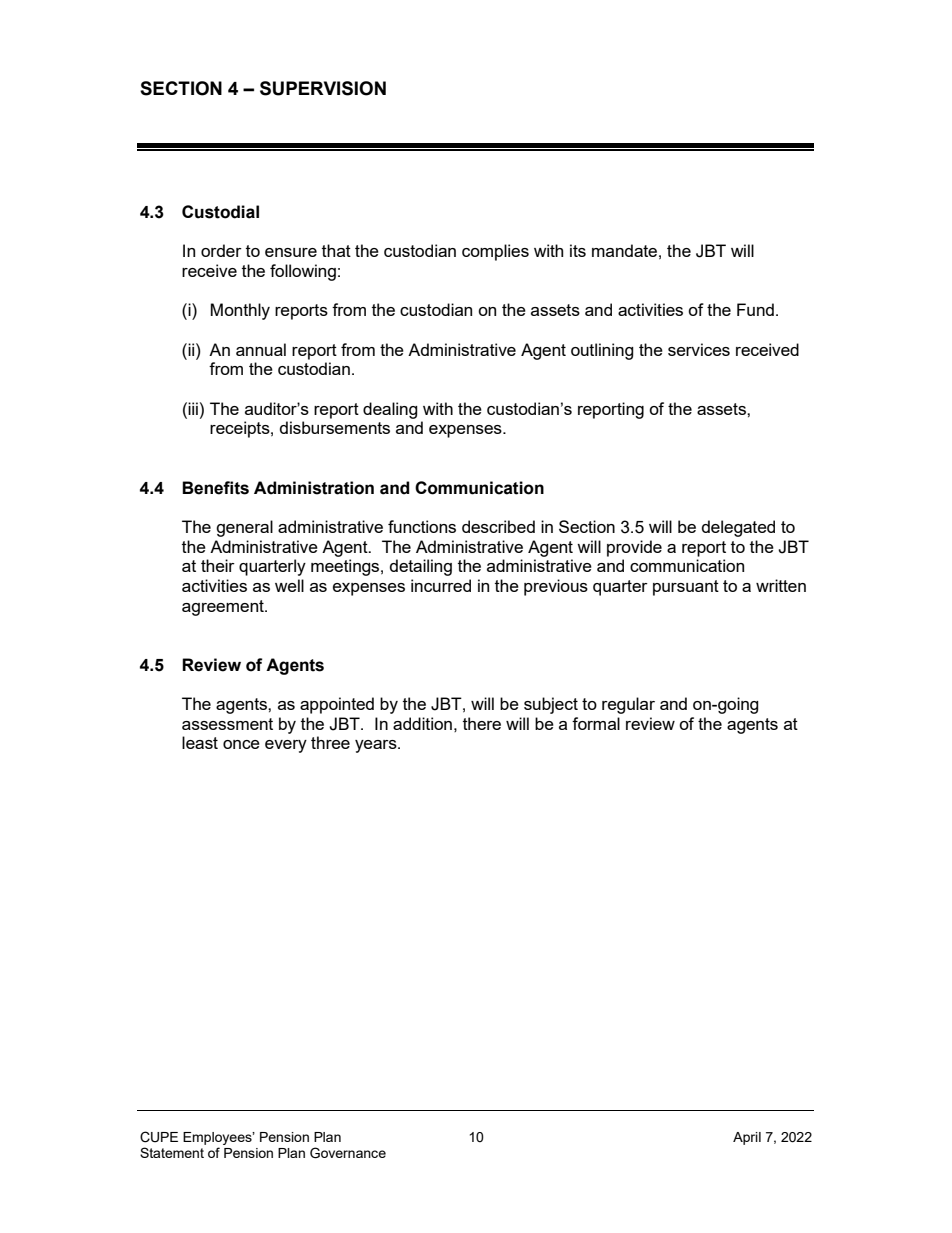 The height and width of the screenshot is (1233, 952). What do you see at coordinates (495, 252) in the screenshot?
I see `complies` at bounding box center [495, 252].
